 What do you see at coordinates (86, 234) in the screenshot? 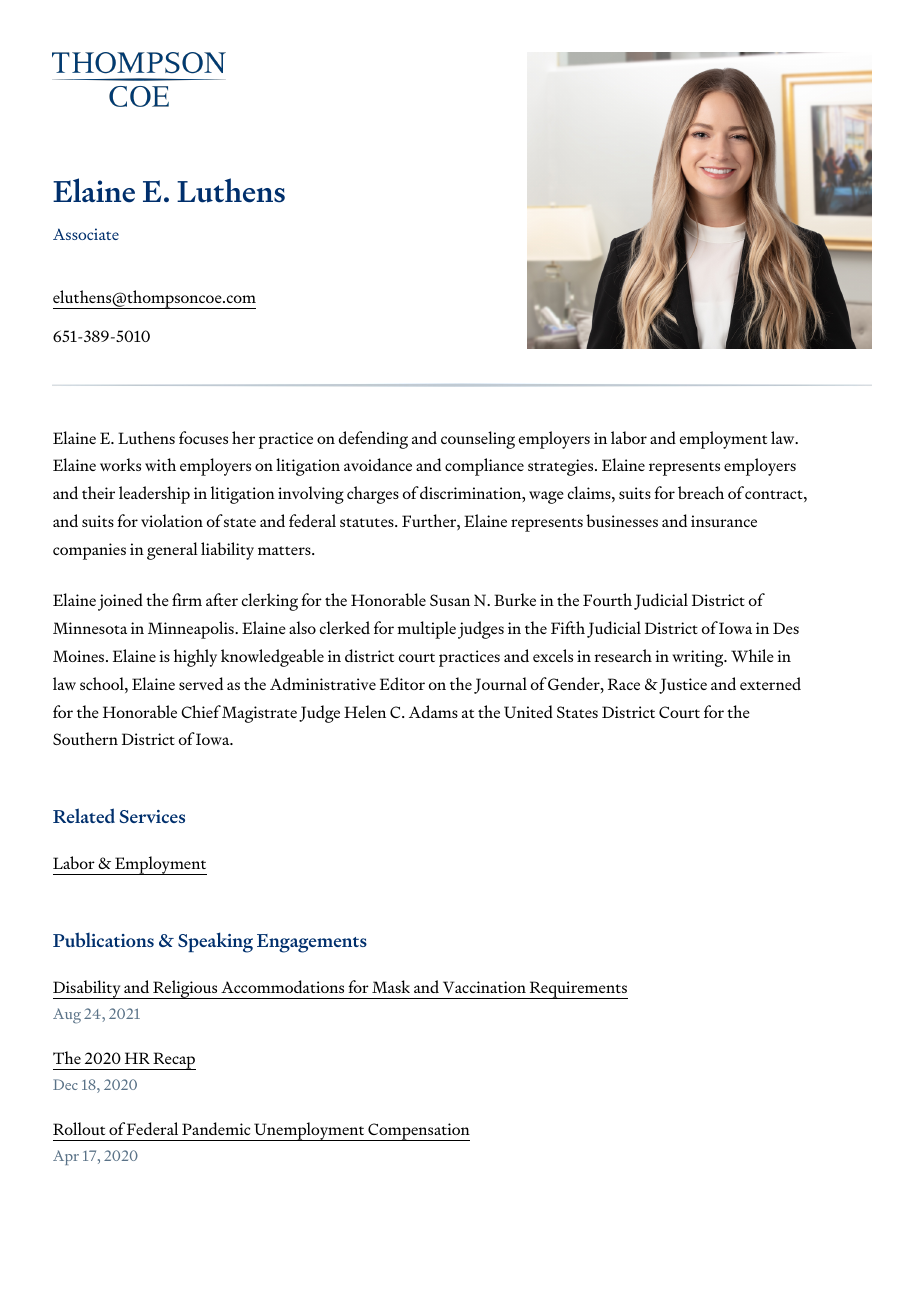
I see `Associate` at bounding box center [86, 234].
